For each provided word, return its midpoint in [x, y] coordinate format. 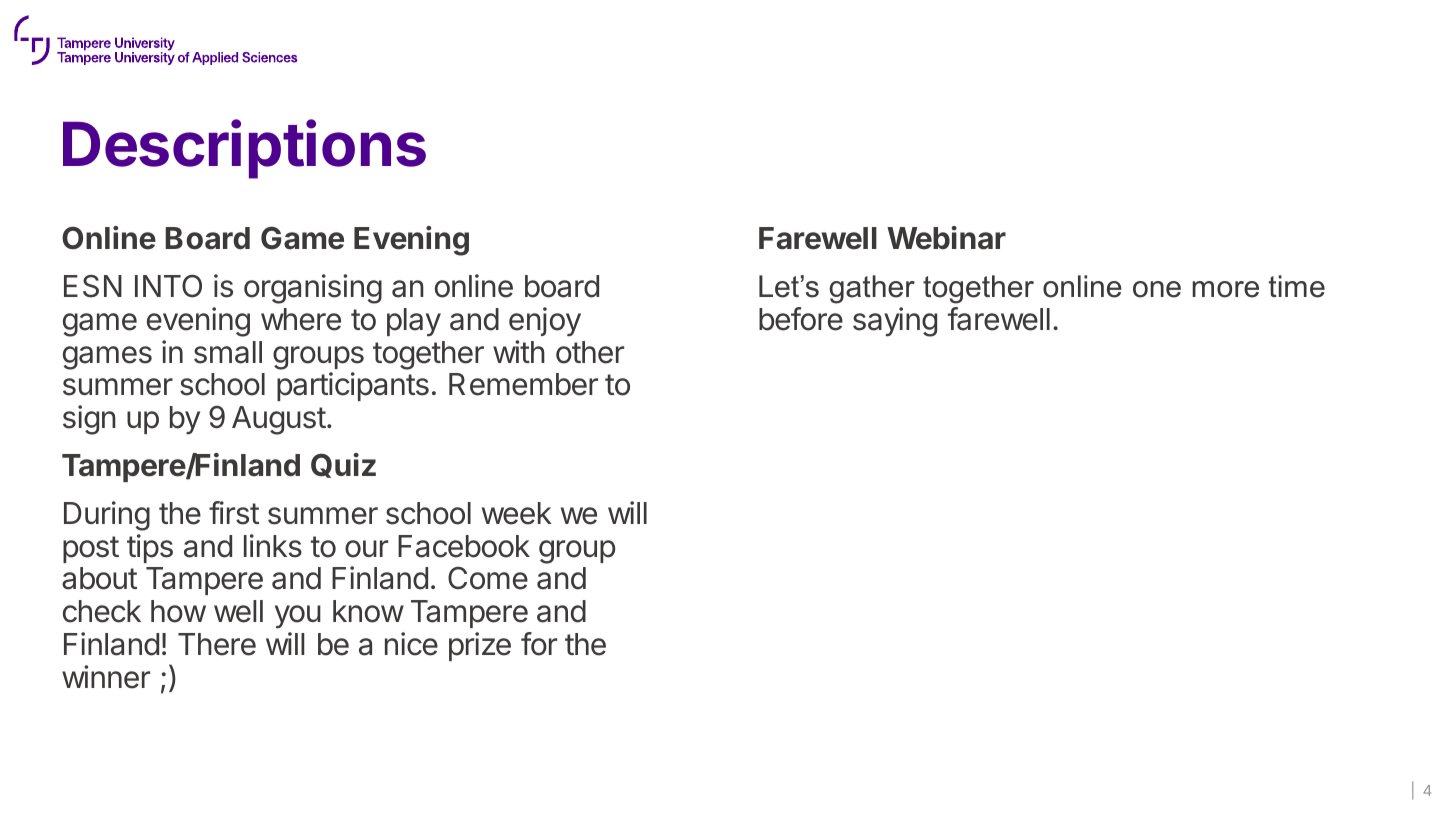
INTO [168, 286]
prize [480, 646]
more [1225, 289]
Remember [523, 384]
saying [895, 322]
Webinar [946, 238]
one [1157, 289]
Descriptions [244, 149]
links [273, 546]
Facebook [464, 546]
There [217, 644]
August [279, 420]
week [517, 513]
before [801, 319]
